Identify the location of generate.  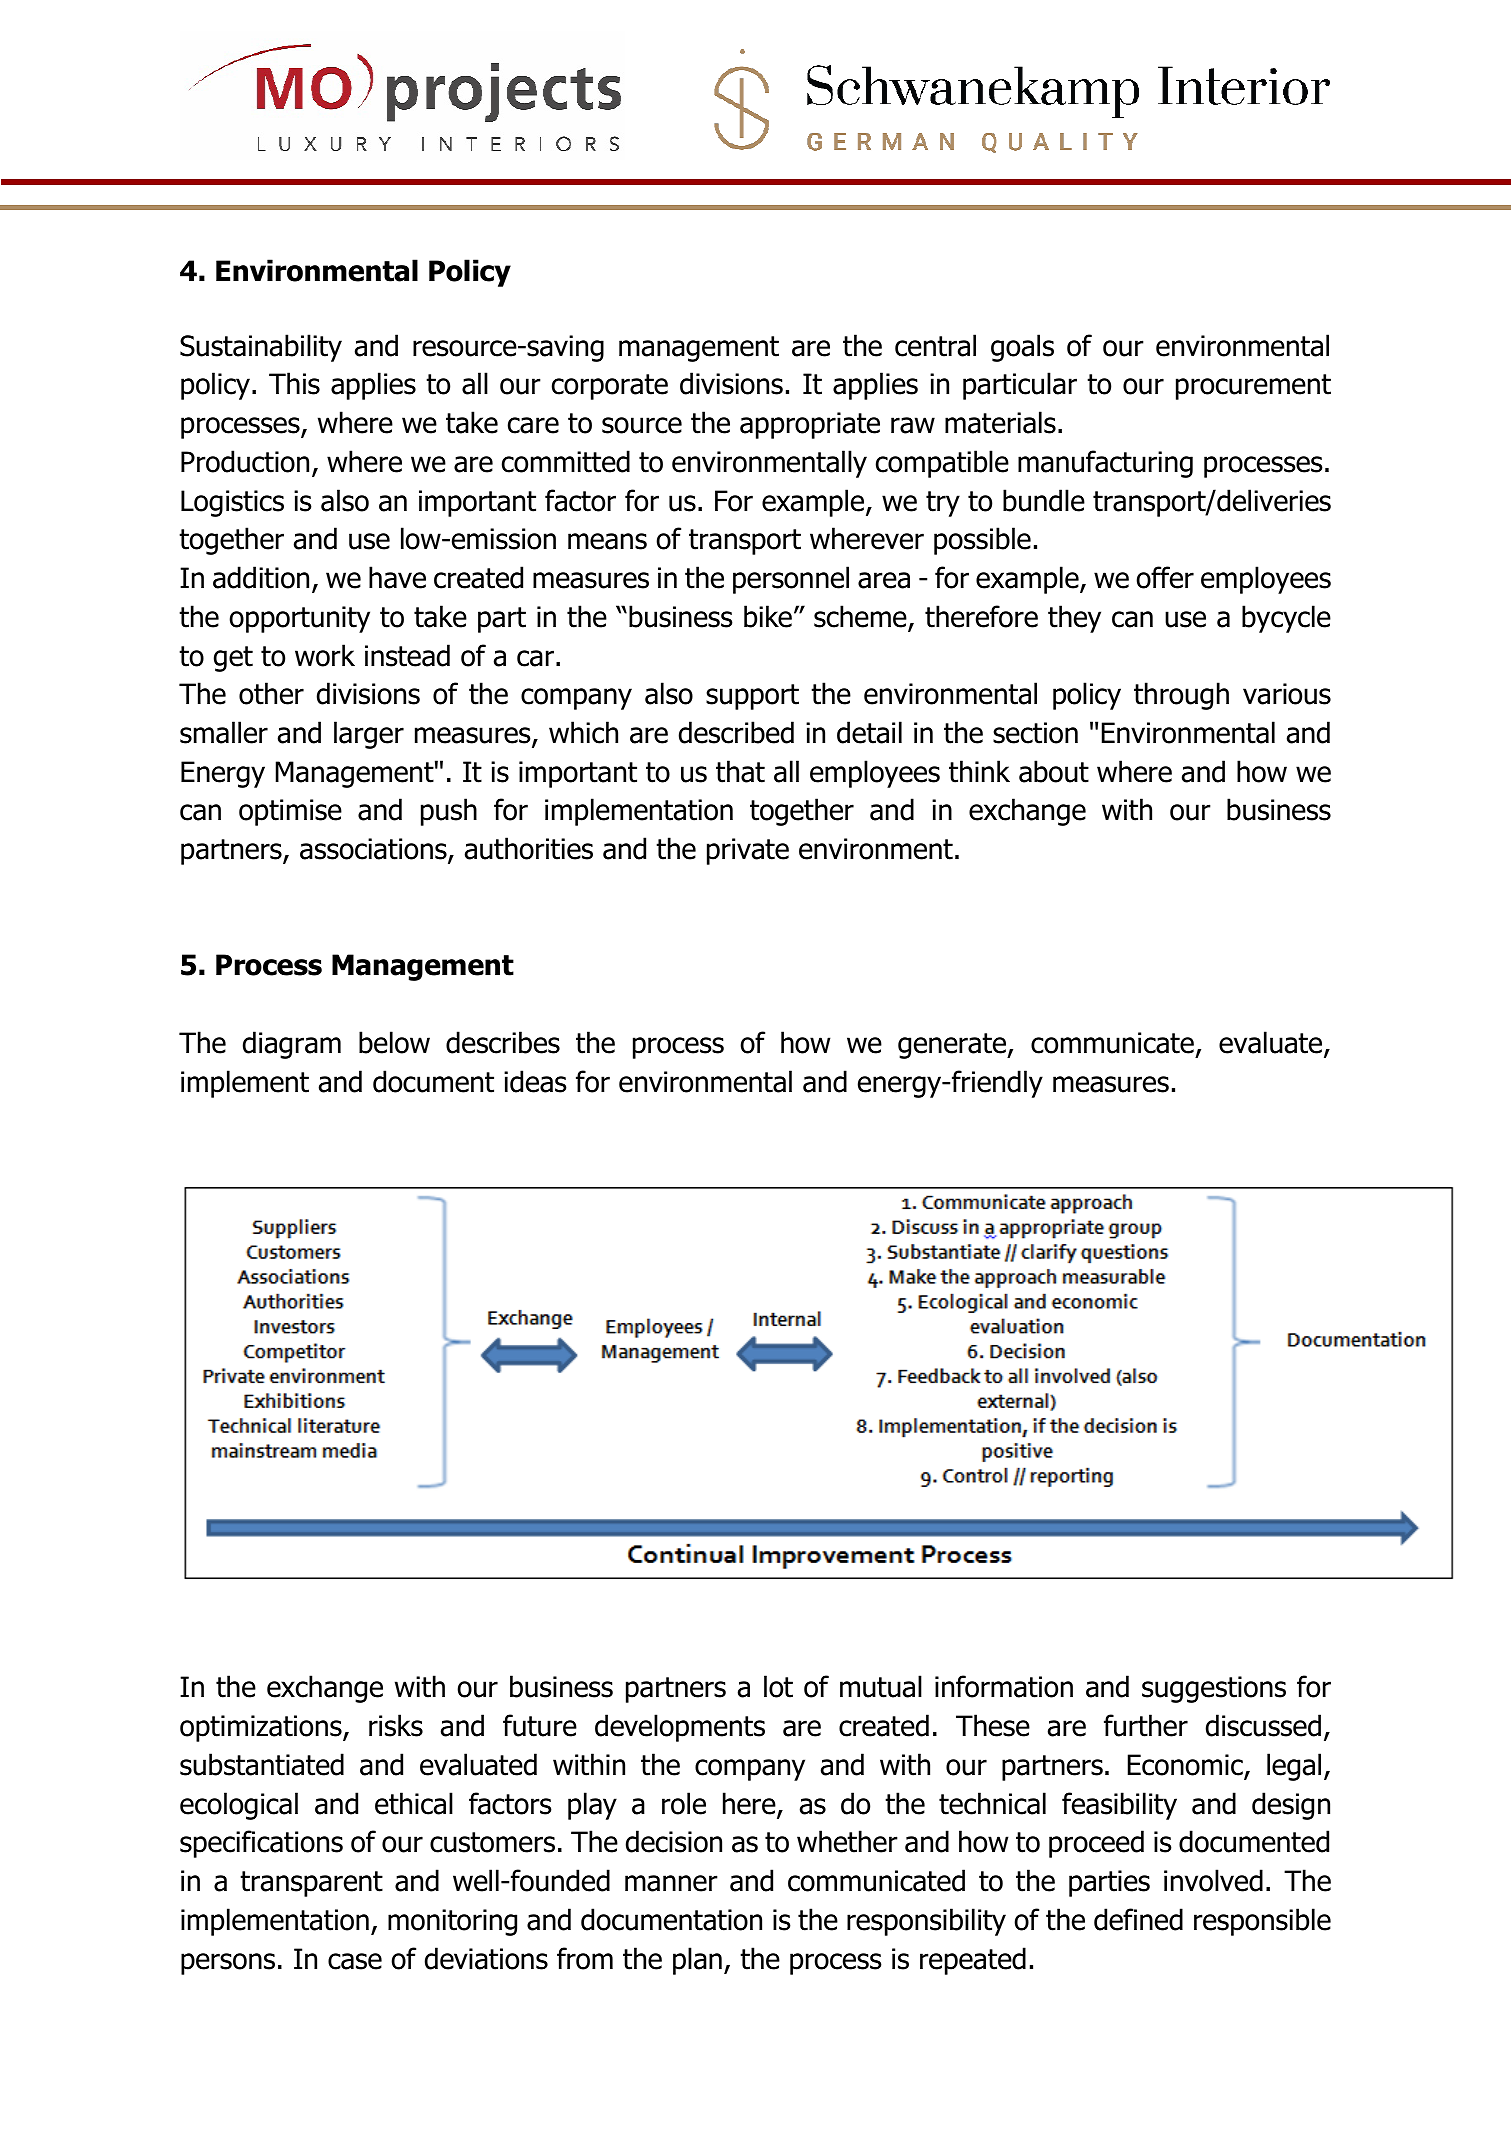
(953, 1046).
